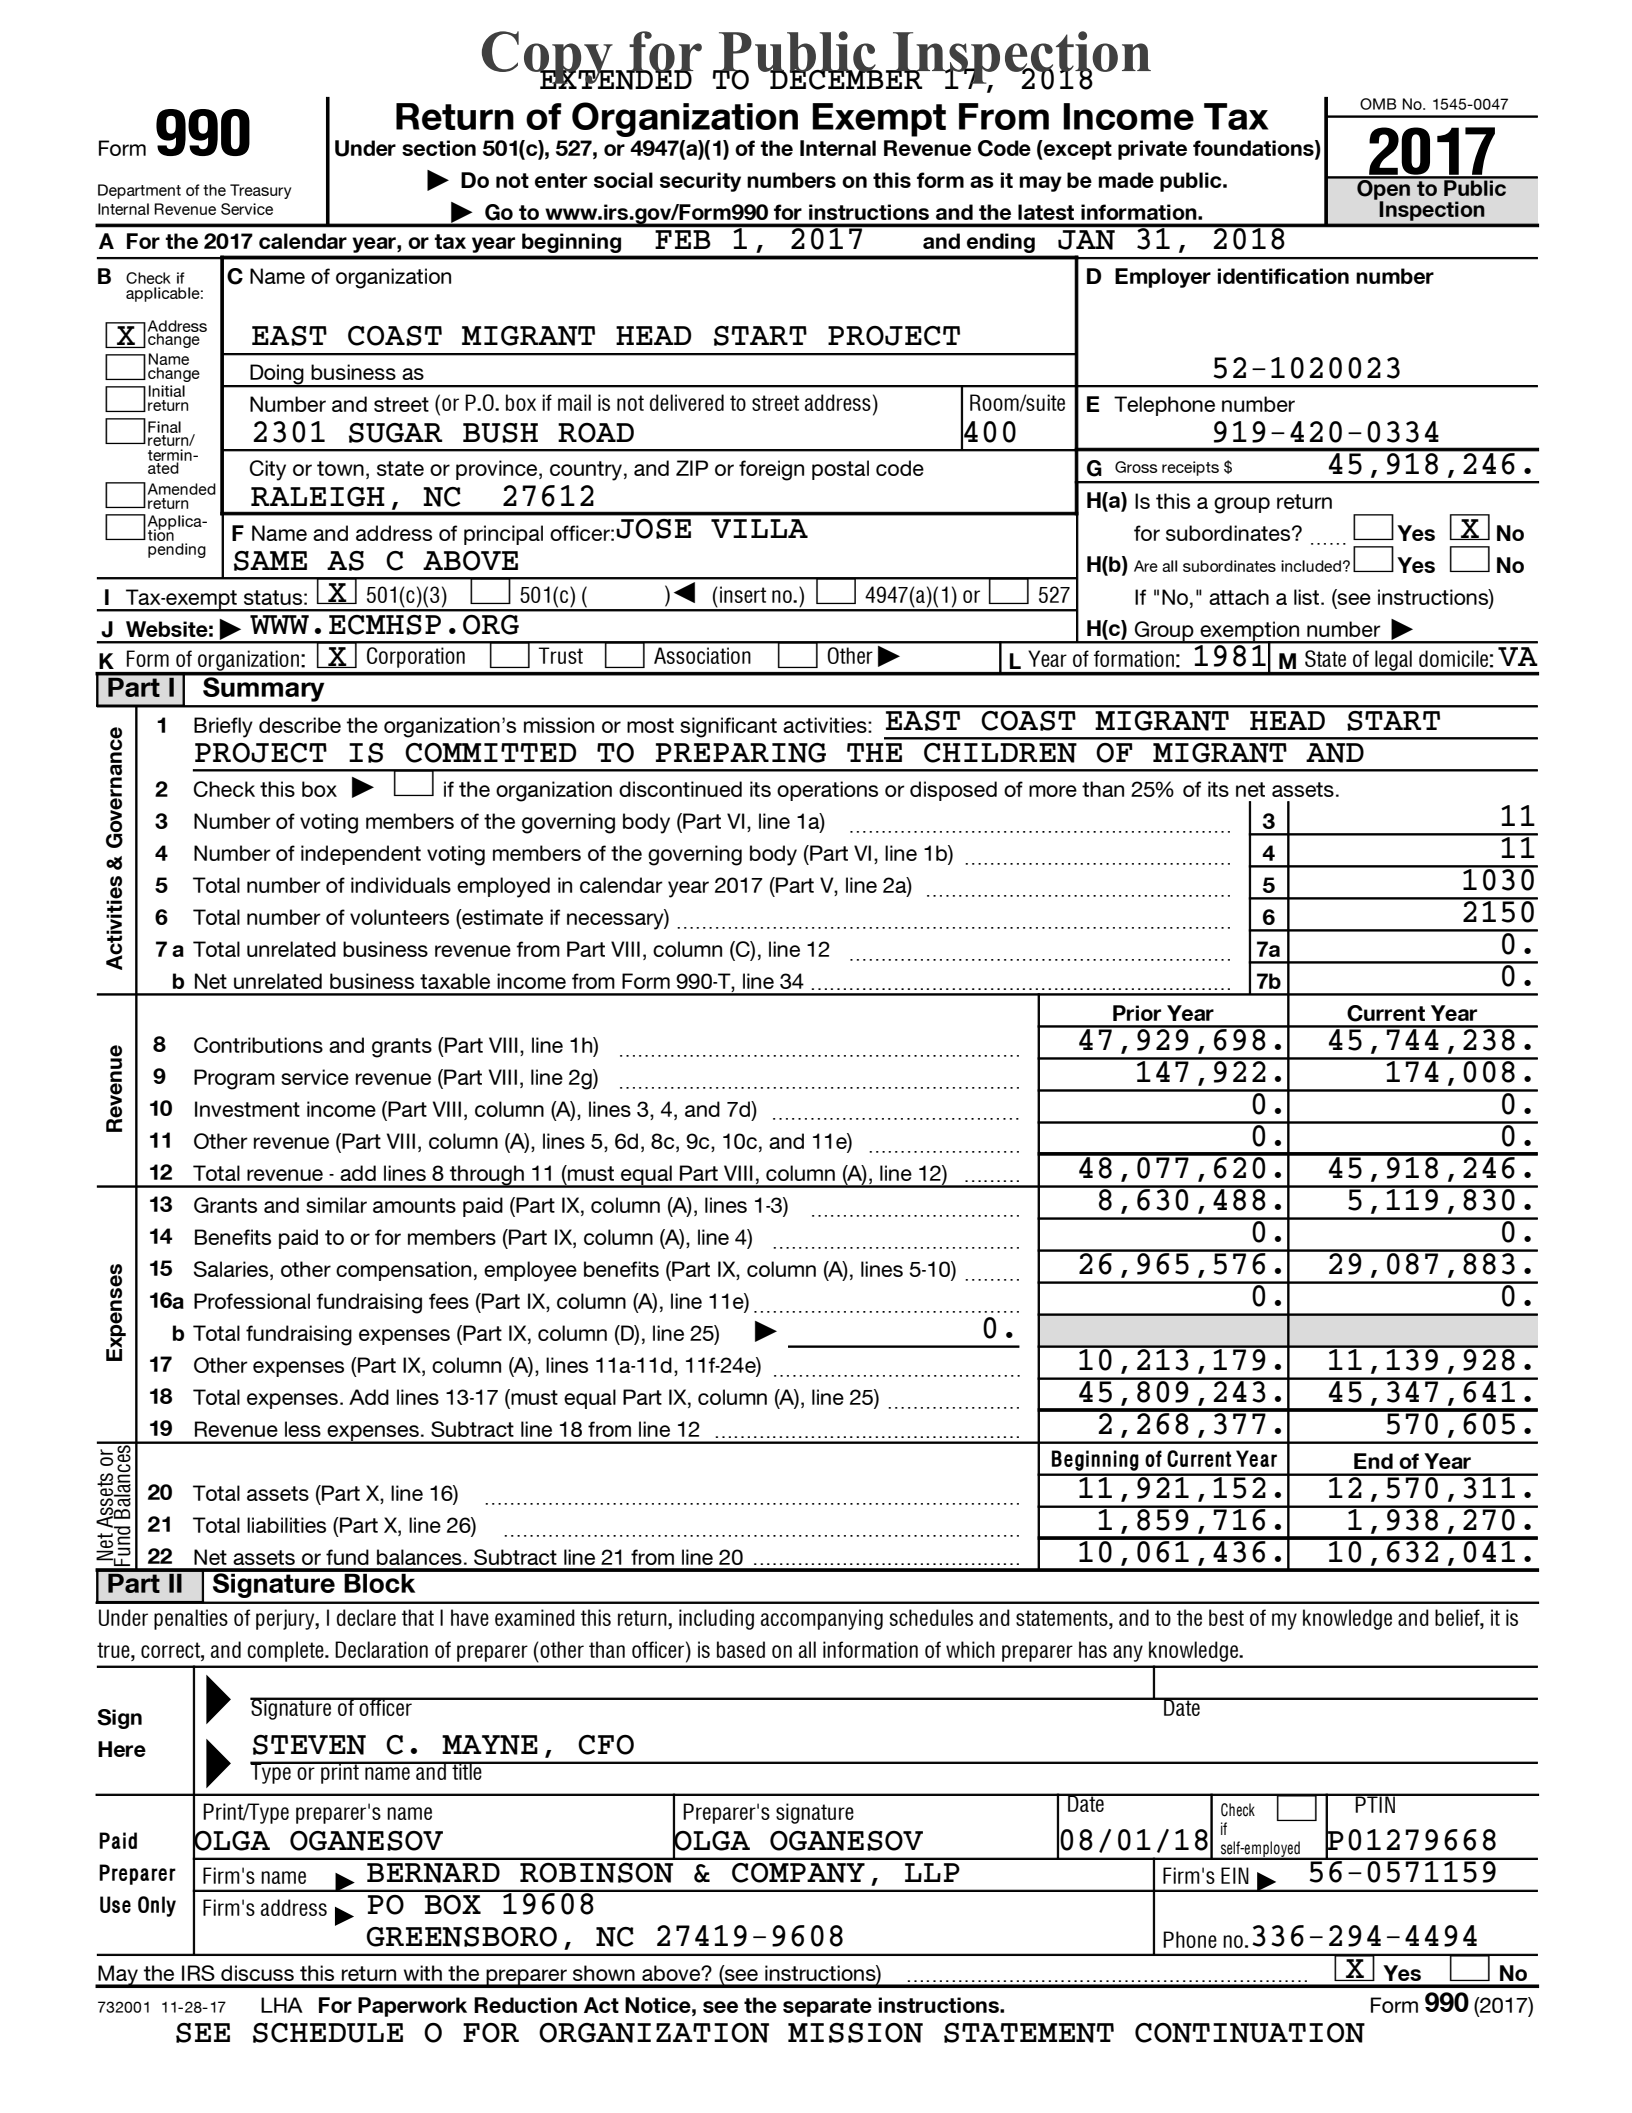 Image resolution: width=1632 pixels, height=2113 pixels. I want to click on Program, so click(234, 1079).
